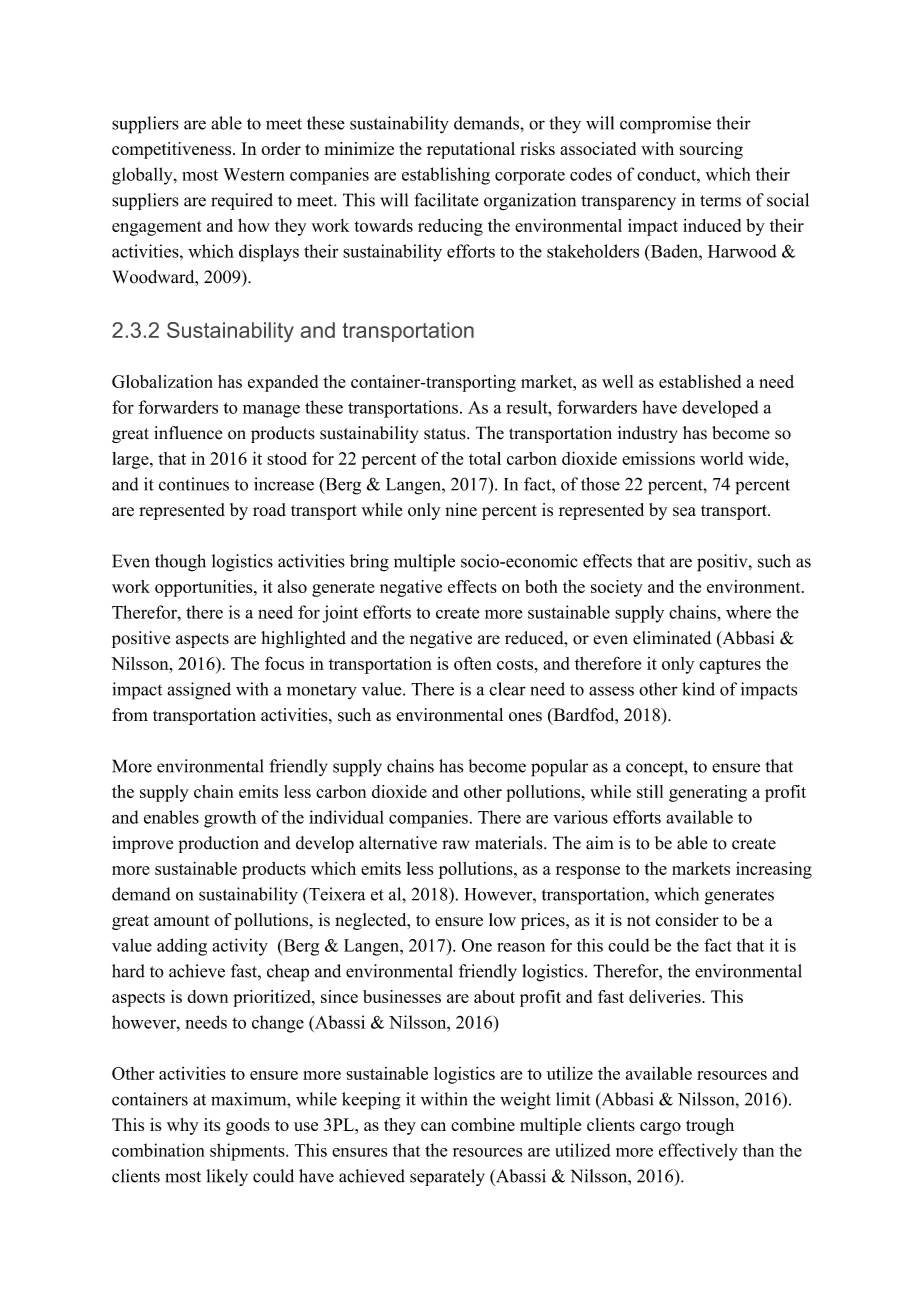  What do you see at coordinates (433, 1126) in the screenshot?
I see `can` at bounding box center [433, 1126].
